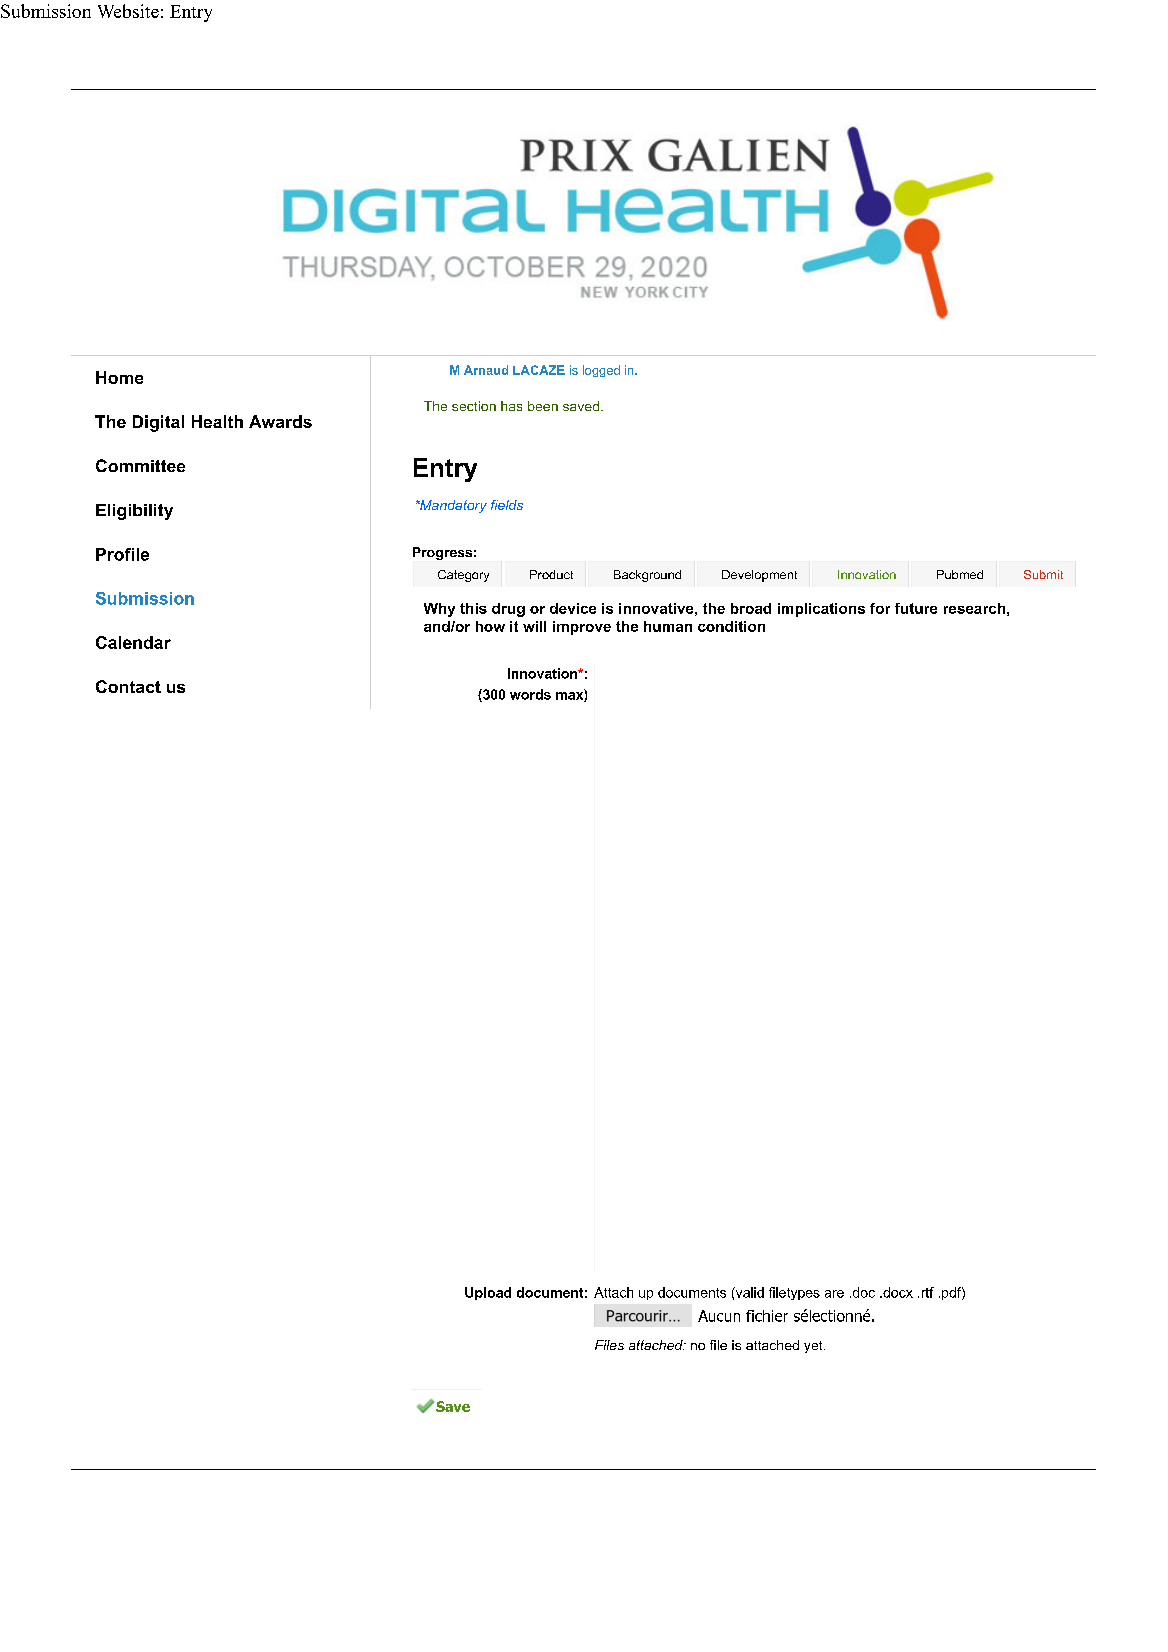 This screenshot has height=1652, width=1168. What do you see at coordinates (128, 686) in the screenshot?
I see `Contact` at bounding box center [128, 686].
